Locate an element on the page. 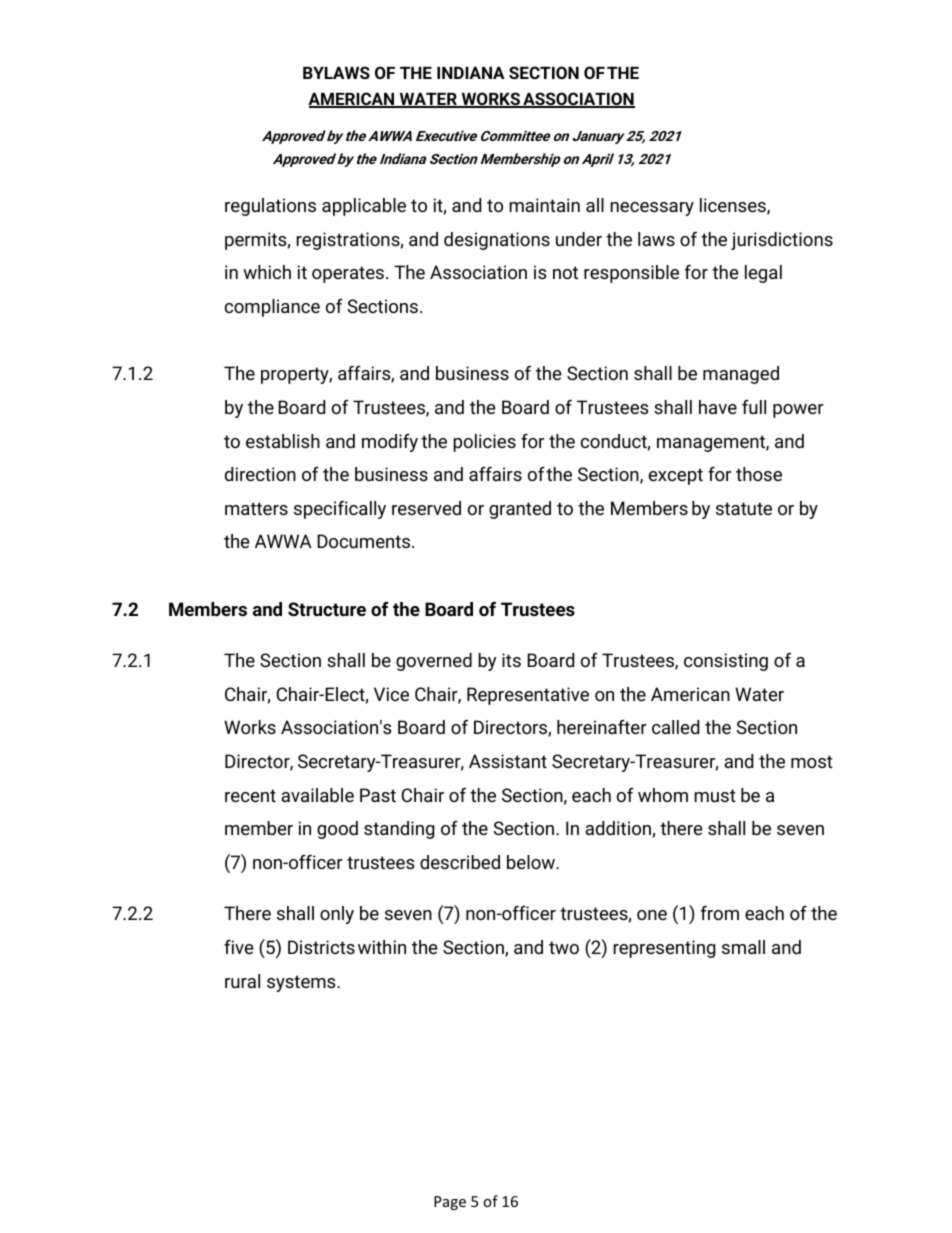  regulations is located at coordinates (270, 207).
